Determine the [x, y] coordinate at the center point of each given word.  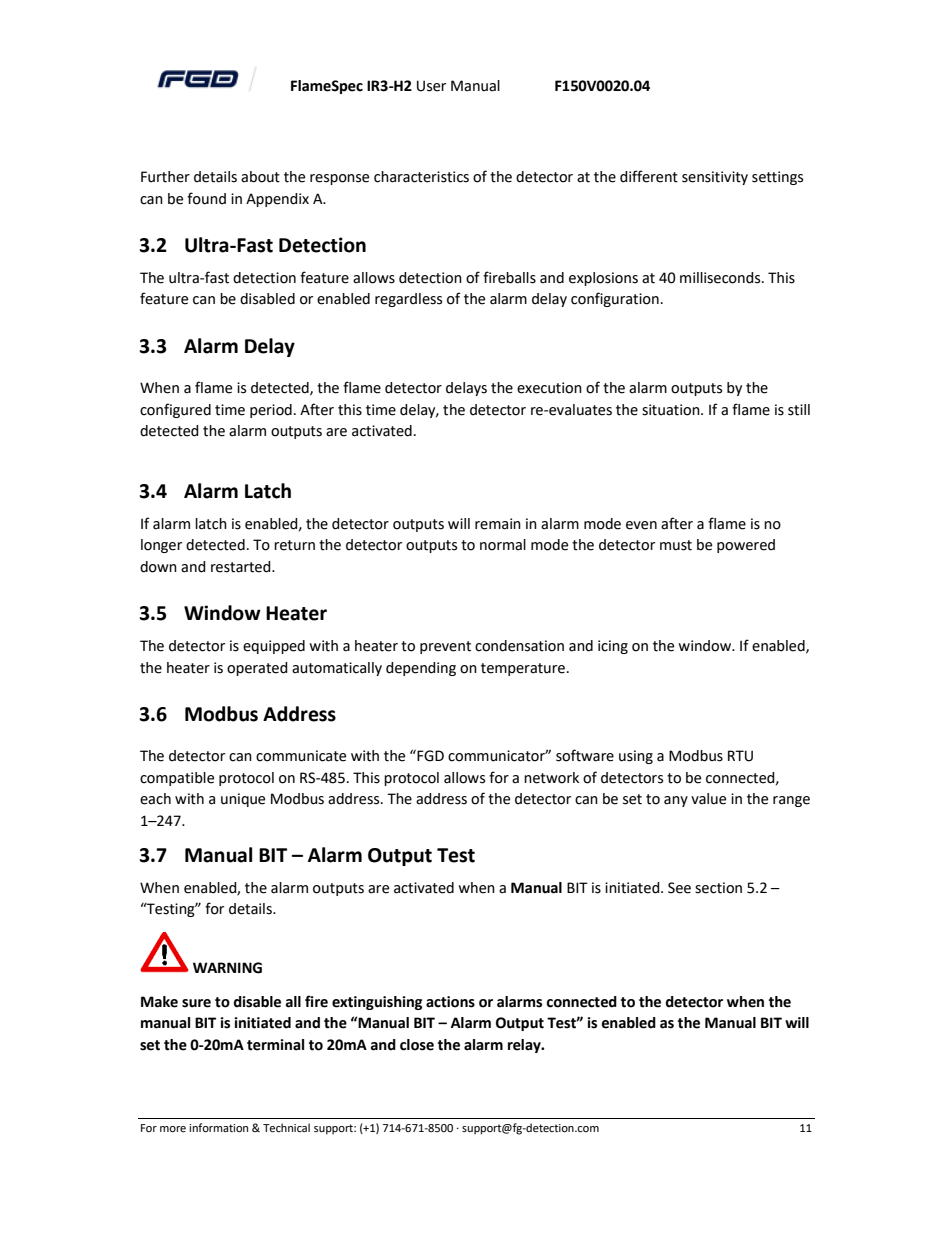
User [431, 86]
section [718, 888]
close [417, 1045]
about [260, 177]
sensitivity [715, 178]
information [218, 1128]
